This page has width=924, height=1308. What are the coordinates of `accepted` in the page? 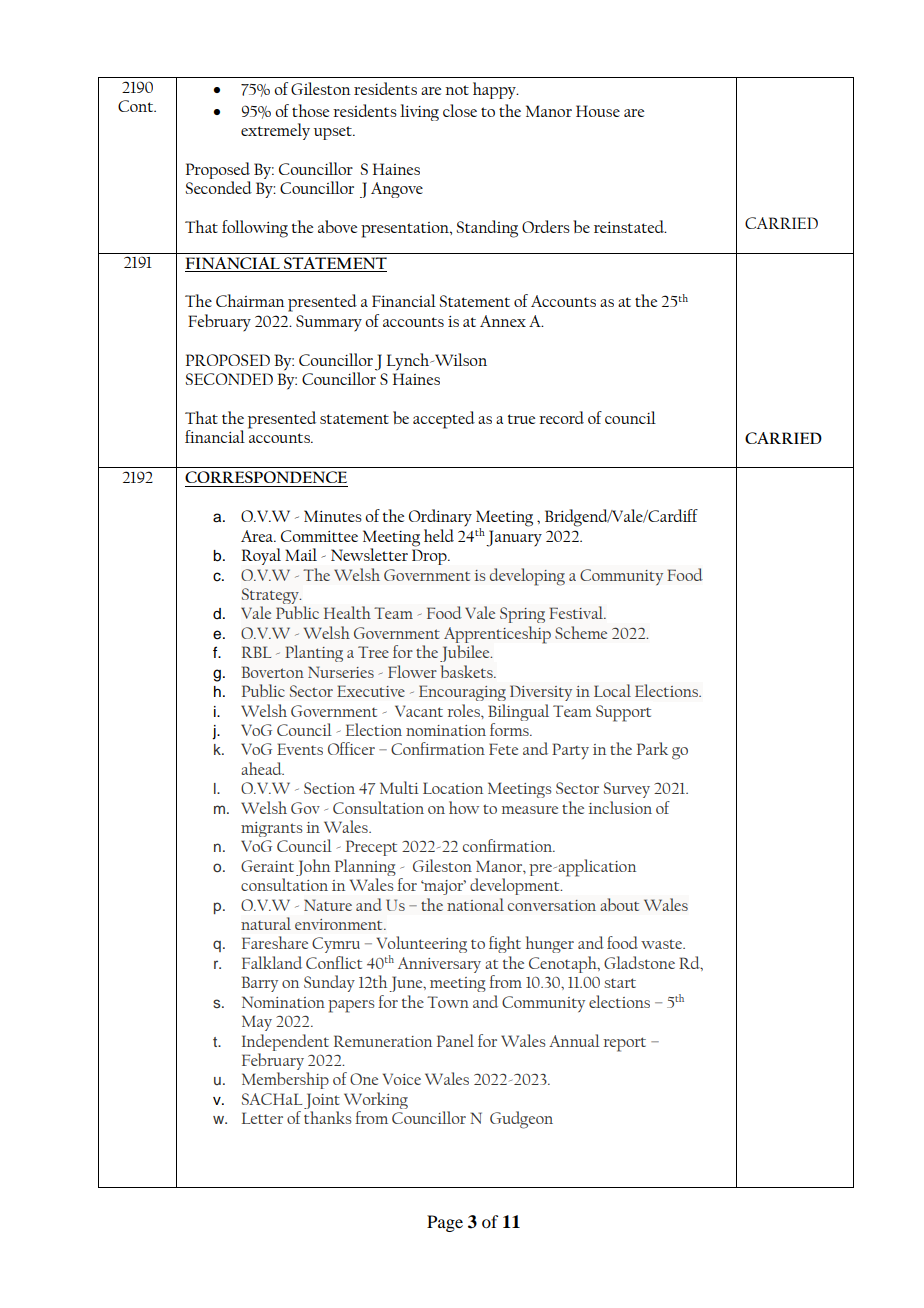 It's located at (444, 420).
